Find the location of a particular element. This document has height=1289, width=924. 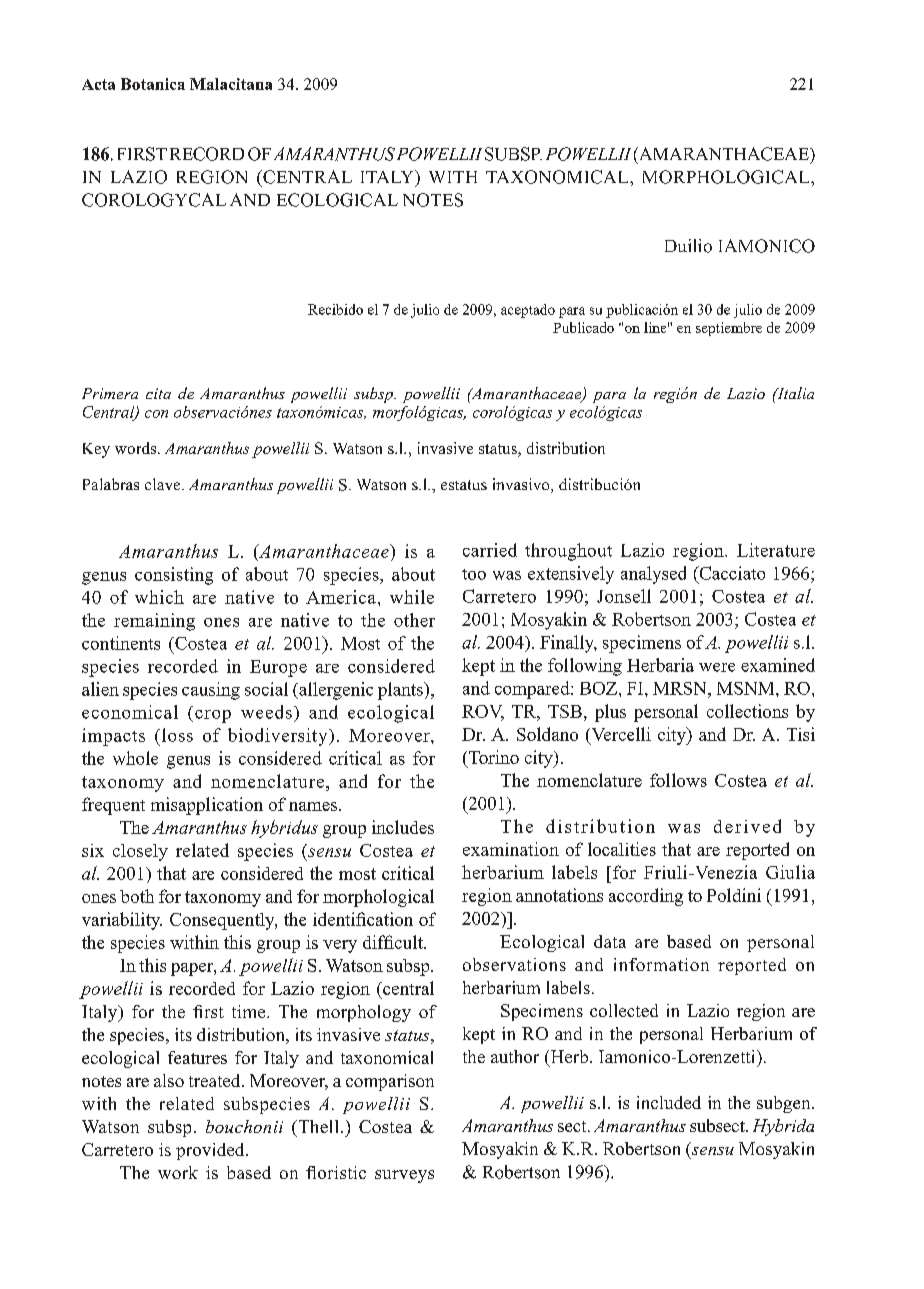

Acta is located at coordinates (98, 84).
